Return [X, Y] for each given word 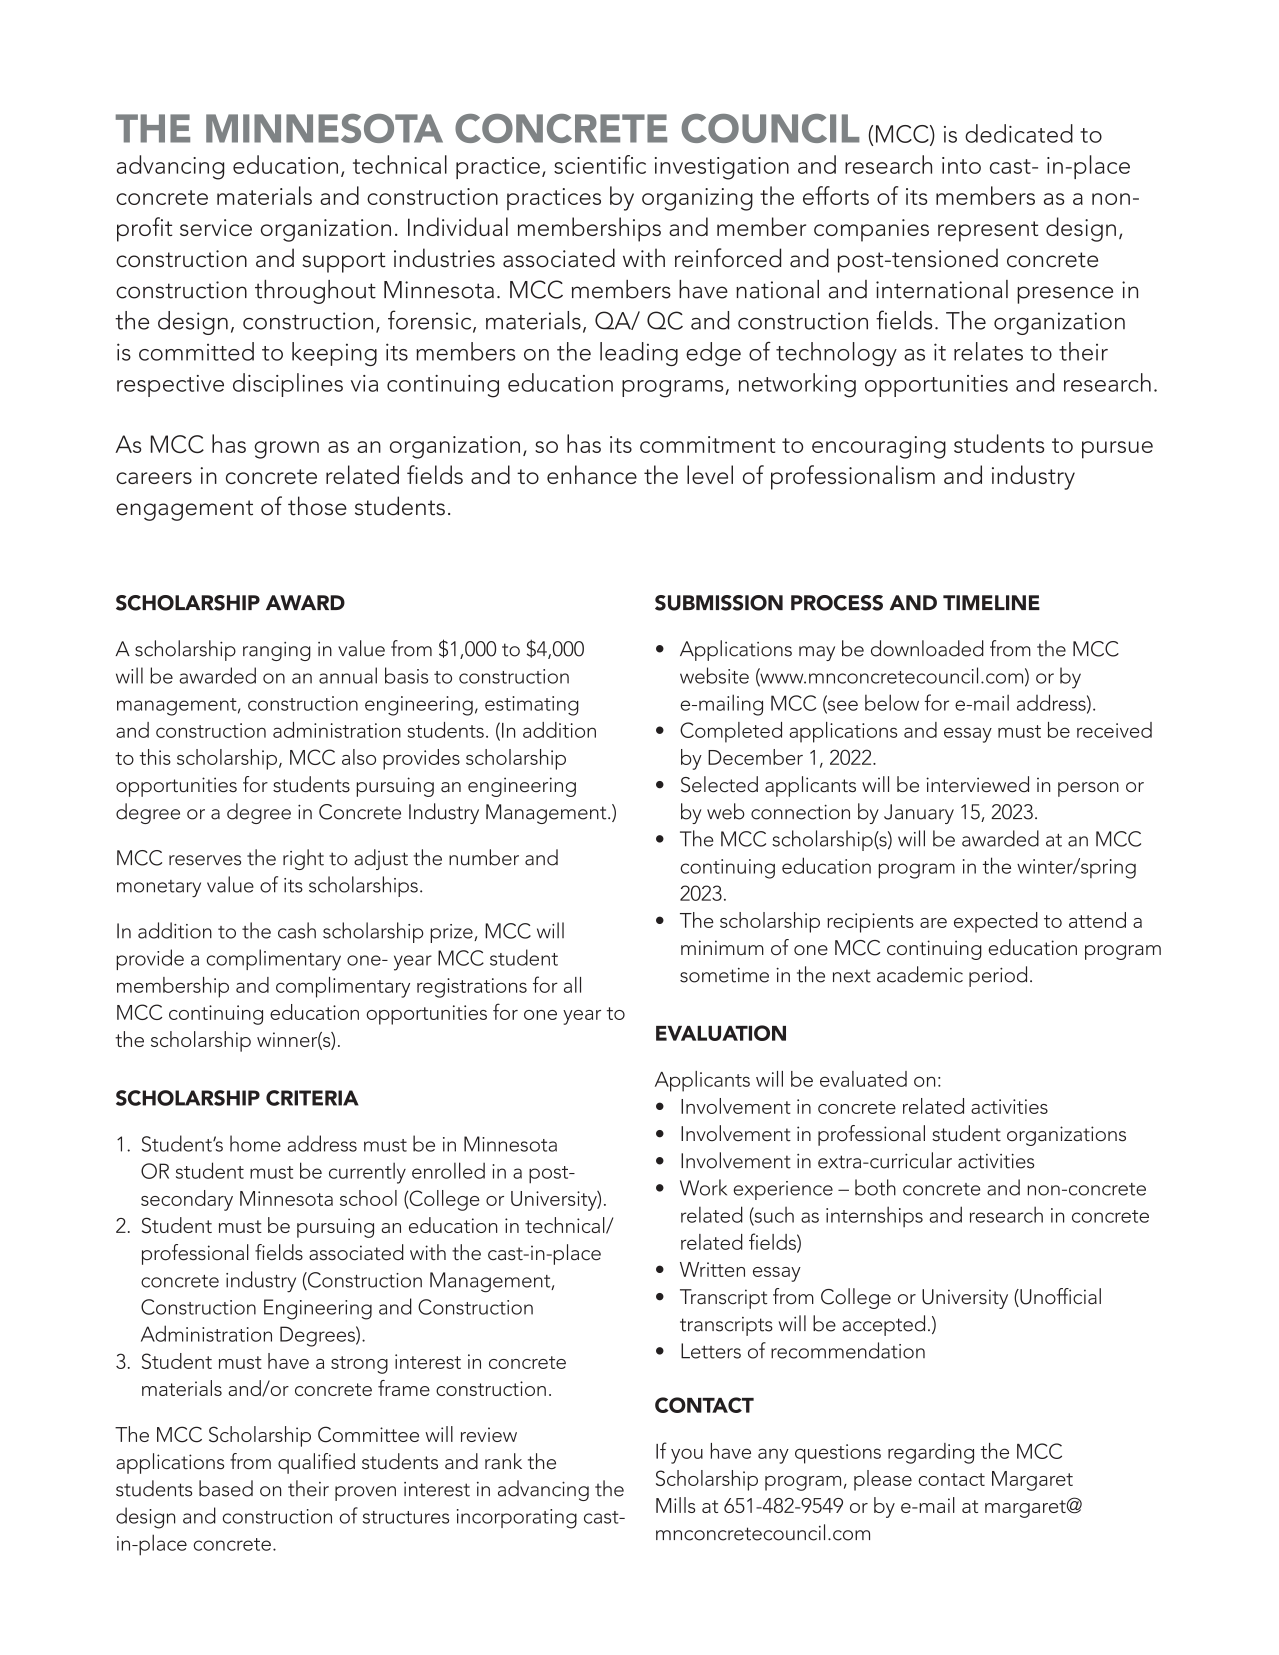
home [255, 1143]
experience [783, 1190]
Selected [719, 784]
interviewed [977, 784]
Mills [675, 1505]
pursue [1117, 450]
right [303, 859]
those [317, 506]
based [226, 1488]
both [875, 1187]
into [961, 165]
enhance [592, 474]
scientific [600, 164]
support [344, 262]
